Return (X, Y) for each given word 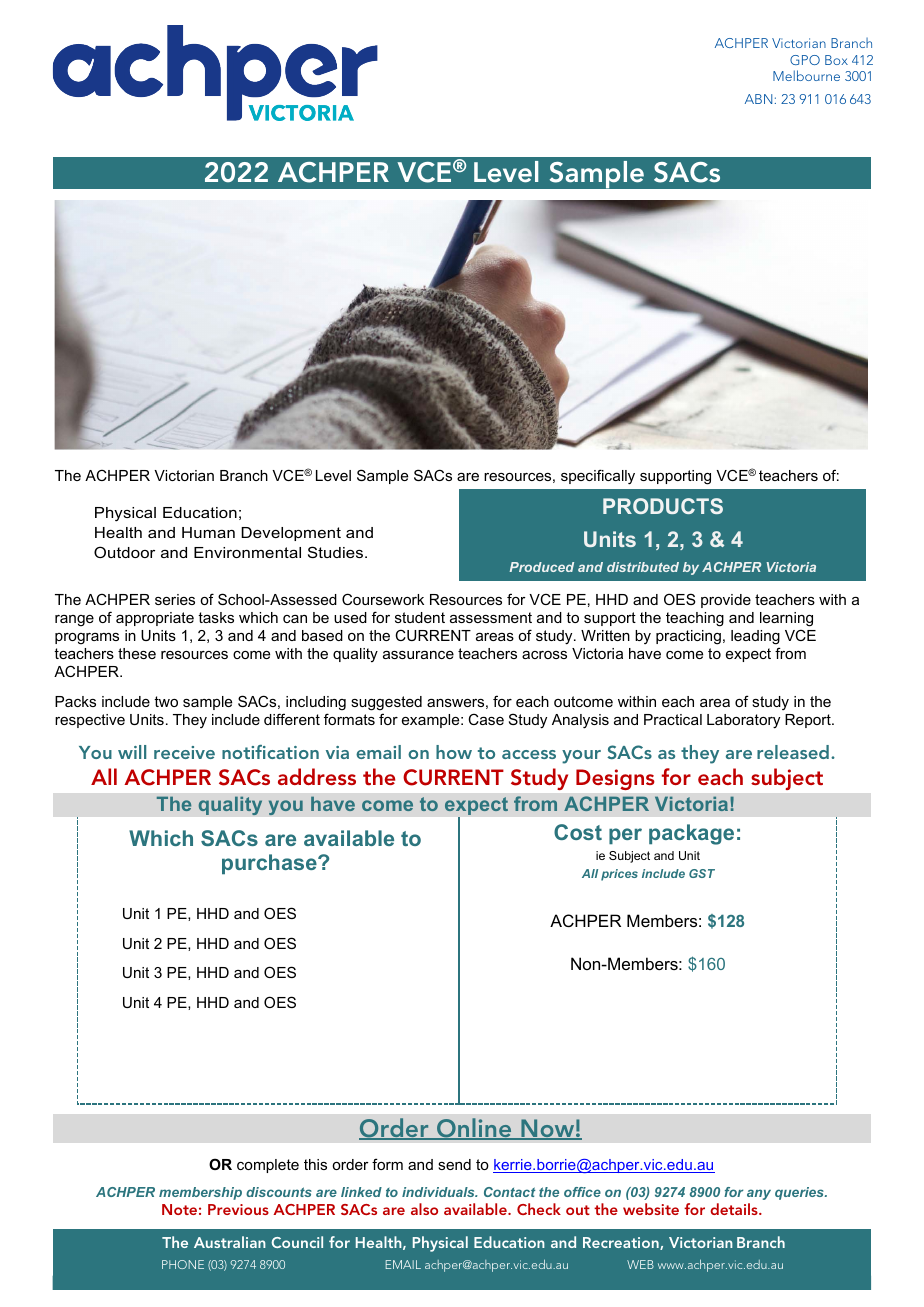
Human (208, 532)
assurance (418, 655)
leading (755, 637)
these (137, 653)
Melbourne (806, 75)
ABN (758, 99)
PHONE (183, 1264)
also (424, 1209)
